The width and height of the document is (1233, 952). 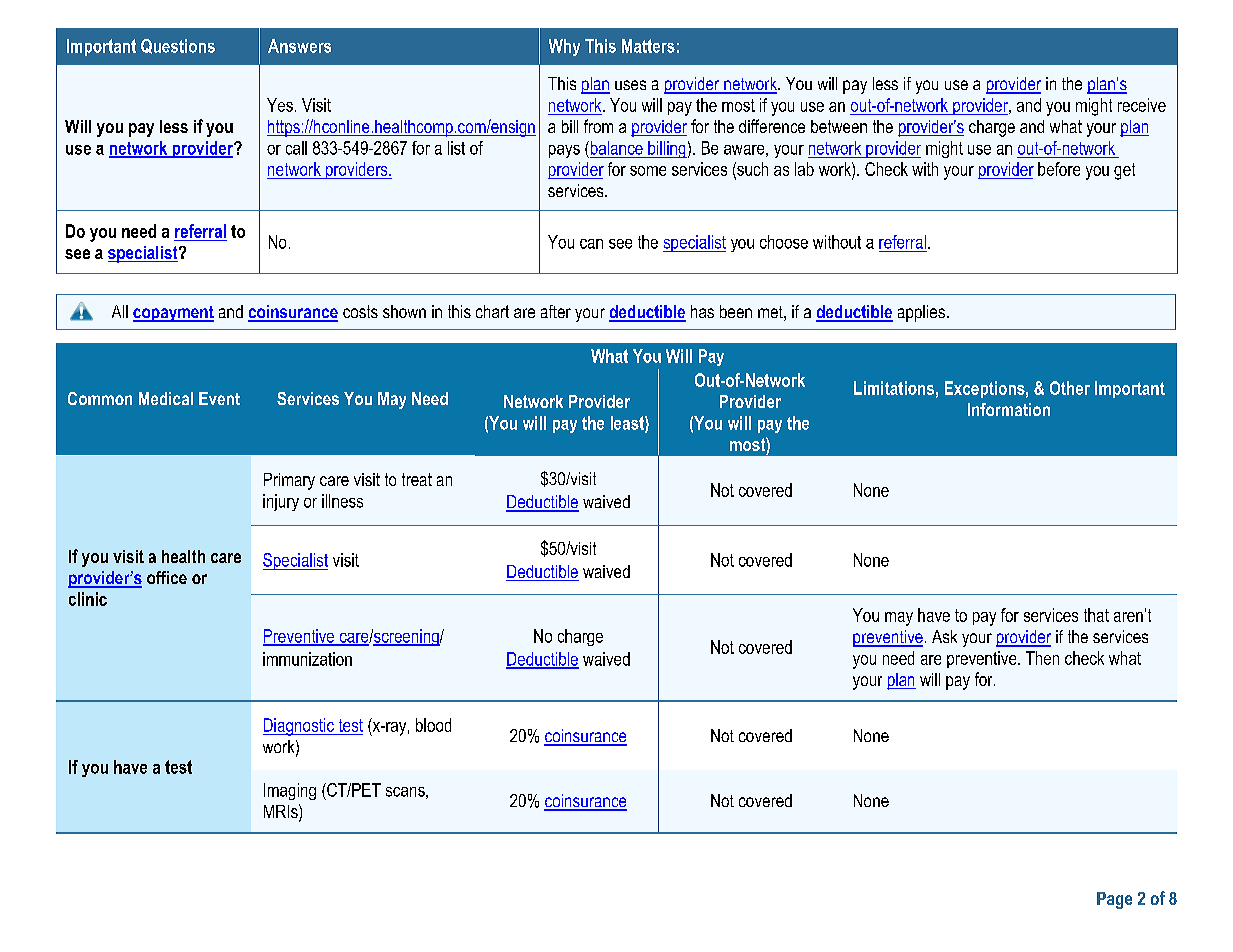 What do you see at coordinates (299, 727) in the document?
I see `Diagnostic` at bounding box center [299, 727].
